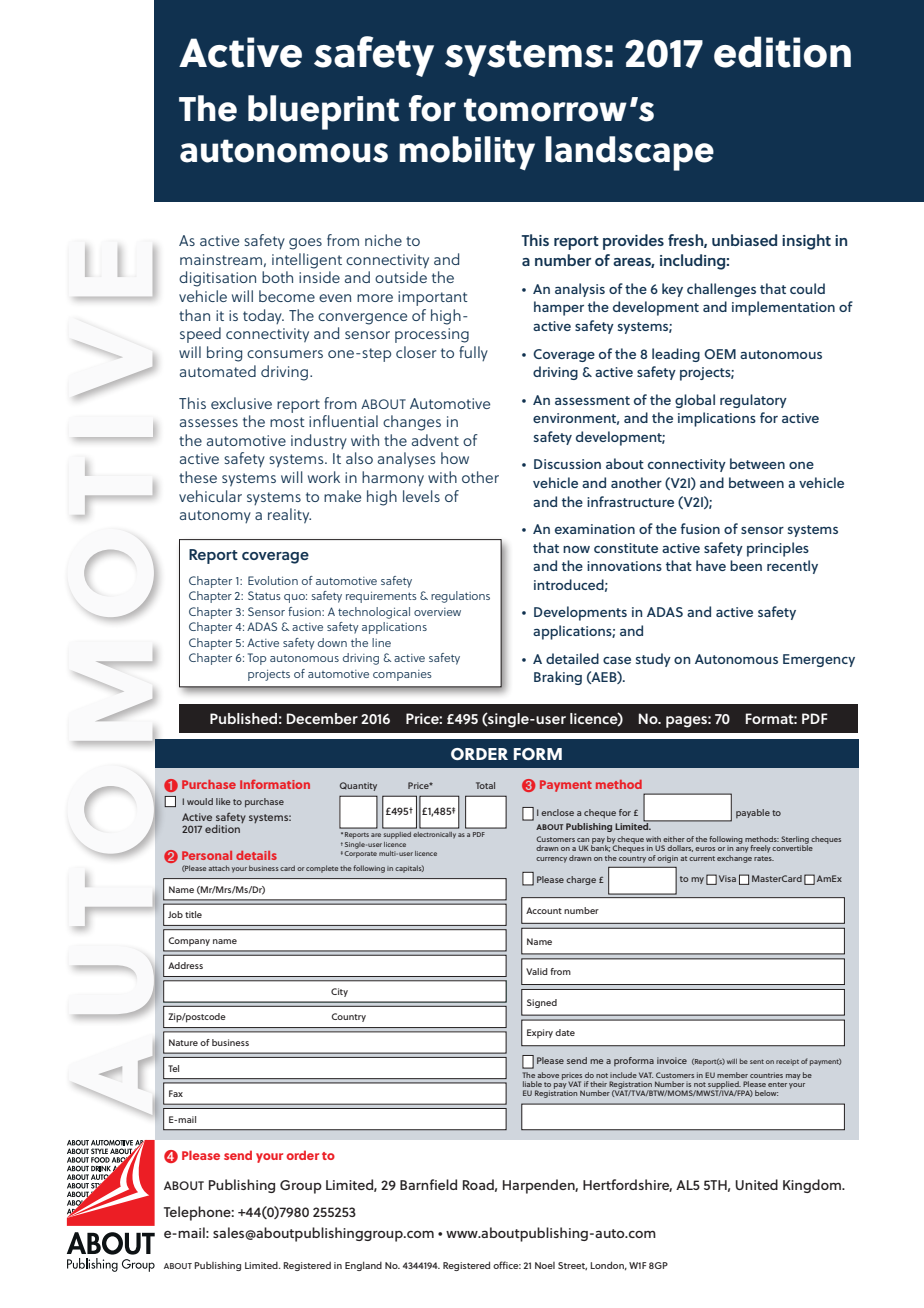  I want to click on Braking, so click(558, 678).
